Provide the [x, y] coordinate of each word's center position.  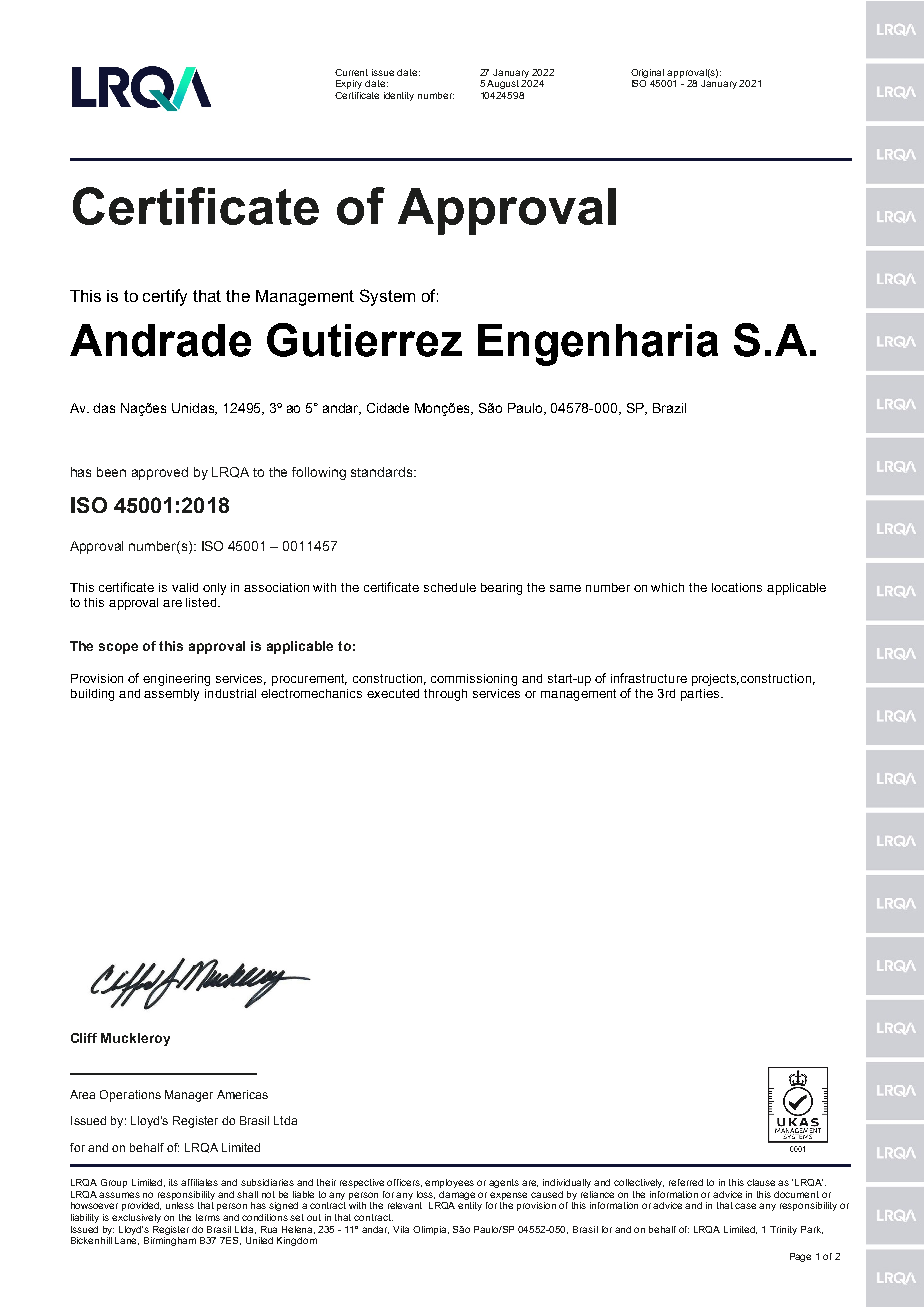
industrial [230, 693]
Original [647, 73]
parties [701, 695]
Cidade [388, 408]
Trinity [783, 1230]
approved [160, 473]
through [445, 695]
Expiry [349, 84]
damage [457, 1195]
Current [351, 72]
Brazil [669, 408]
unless [180, 1205]
